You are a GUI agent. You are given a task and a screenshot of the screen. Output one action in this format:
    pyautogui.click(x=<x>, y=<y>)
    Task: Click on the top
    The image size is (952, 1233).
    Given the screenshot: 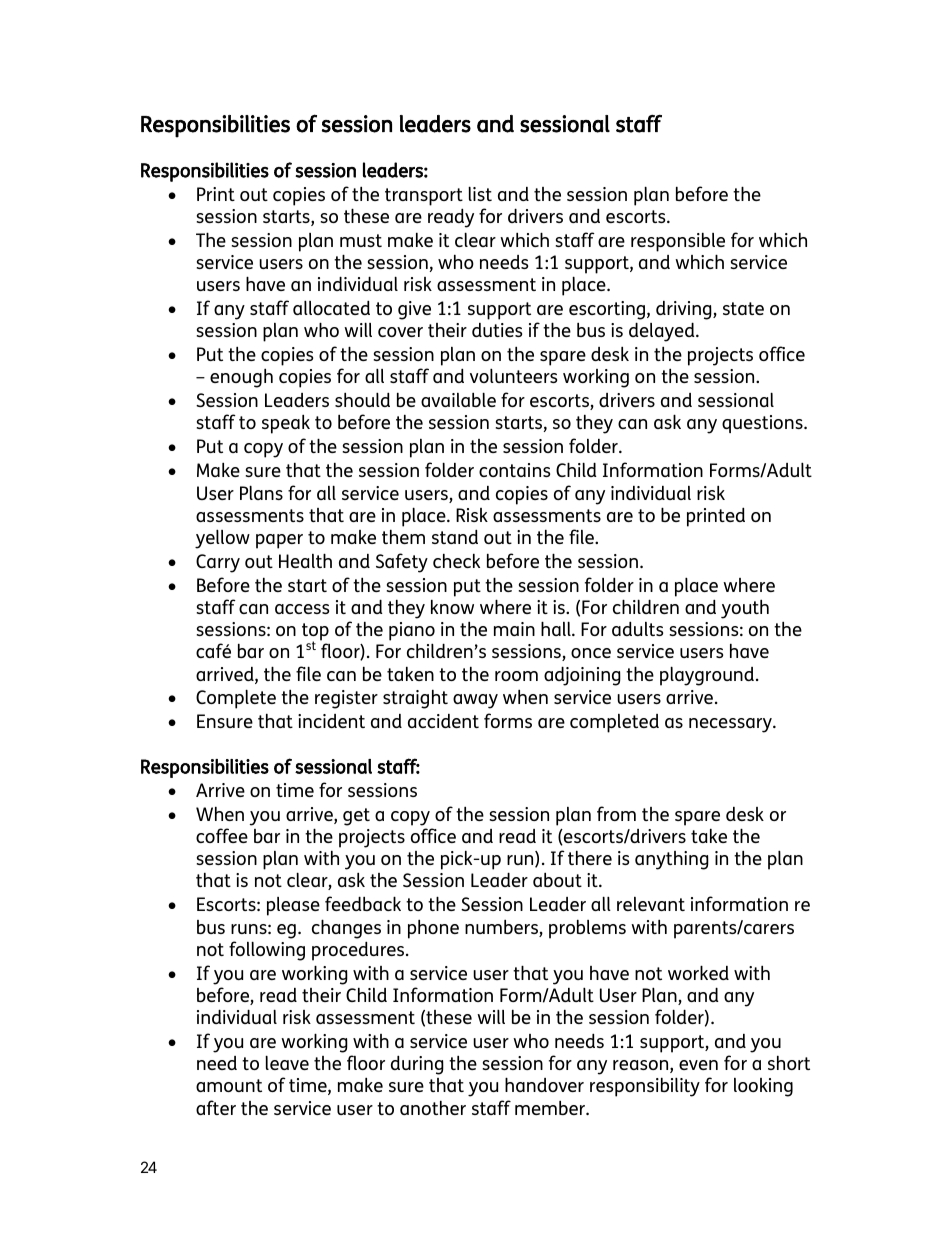 What is the action you would take?
    pyautogui.click(x=315, y=633)
